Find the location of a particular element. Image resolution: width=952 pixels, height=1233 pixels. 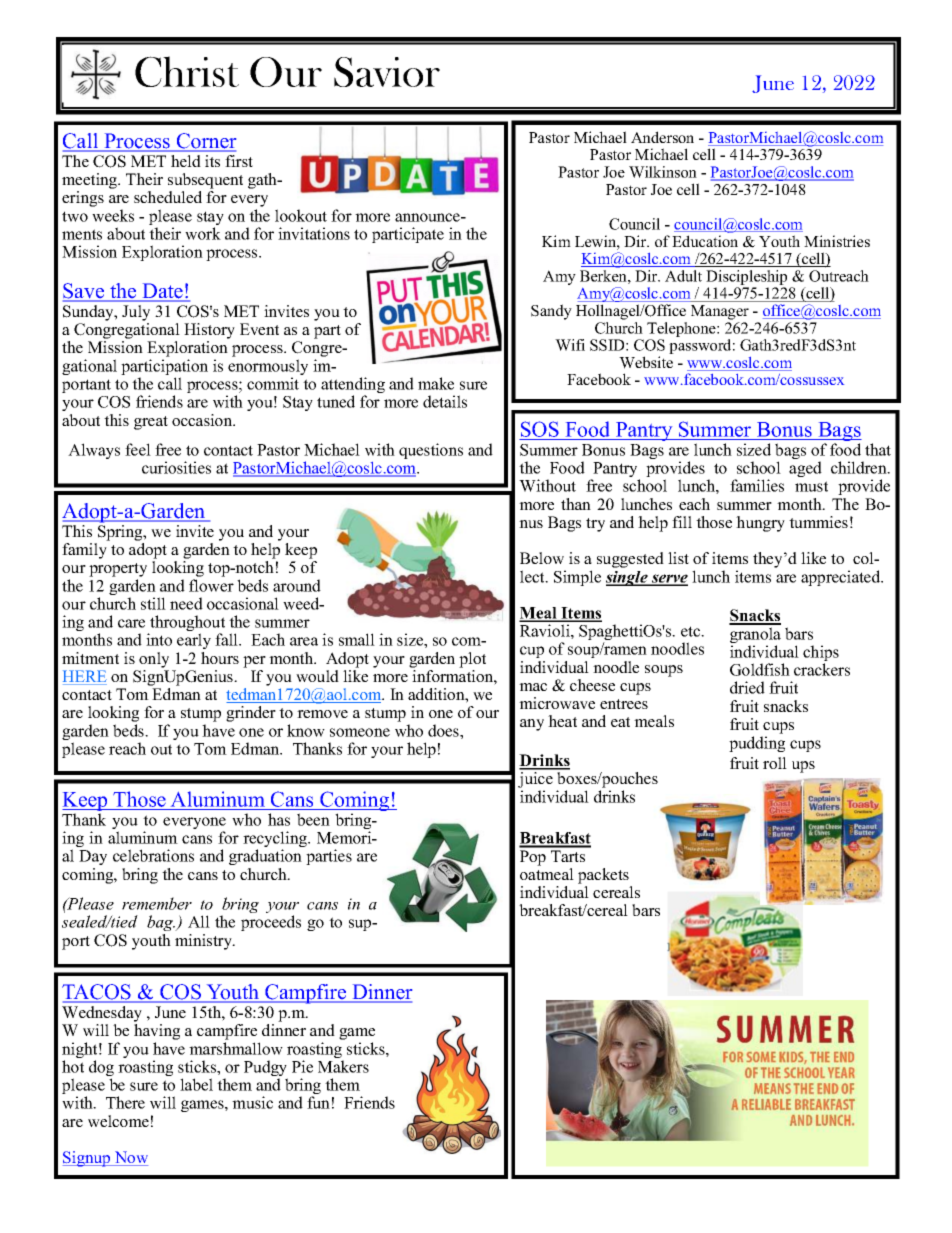

still is located at coordinates (153, 603).
